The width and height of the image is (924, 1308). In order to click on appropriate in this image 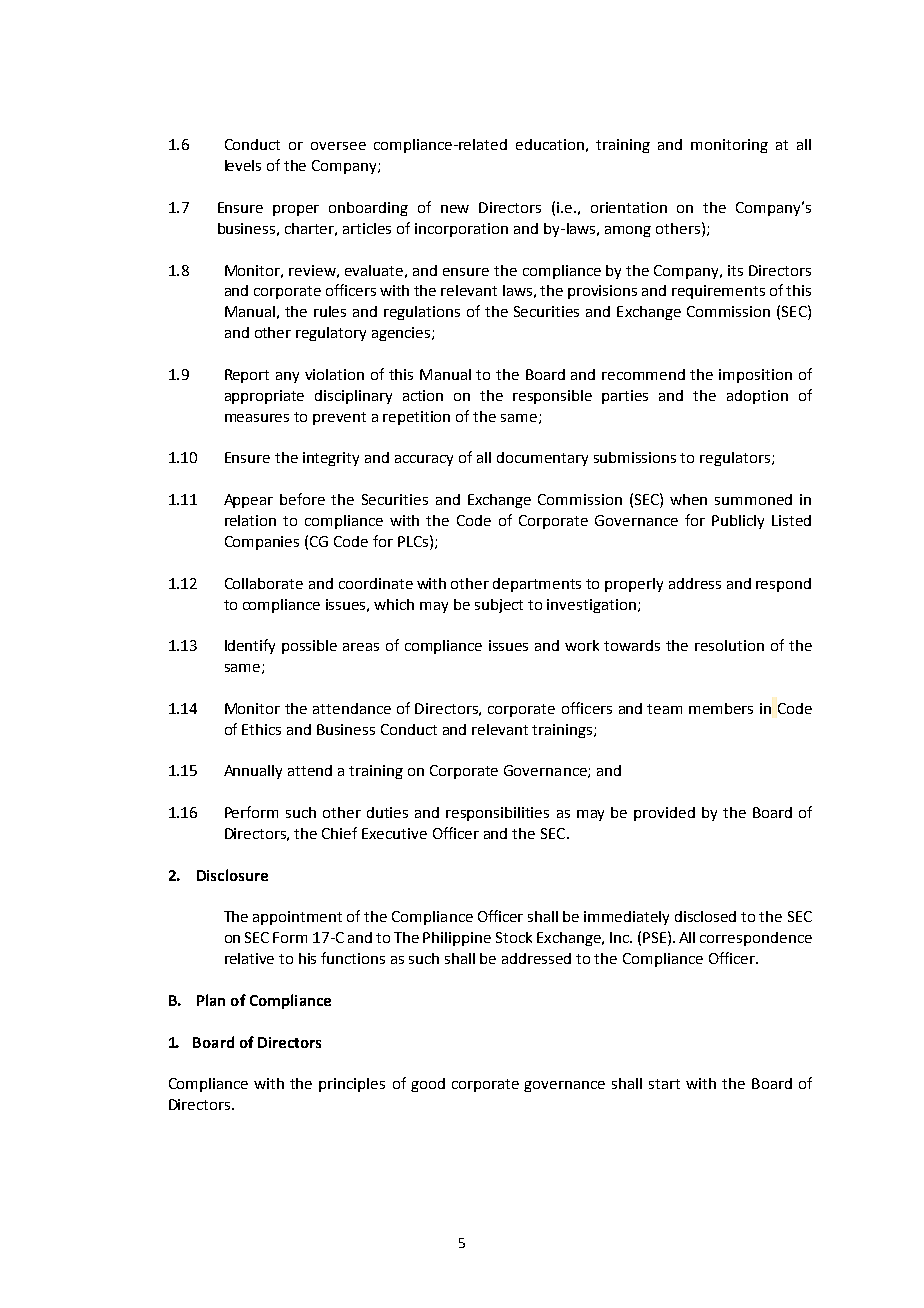, I will do `click(264, 397)`.
